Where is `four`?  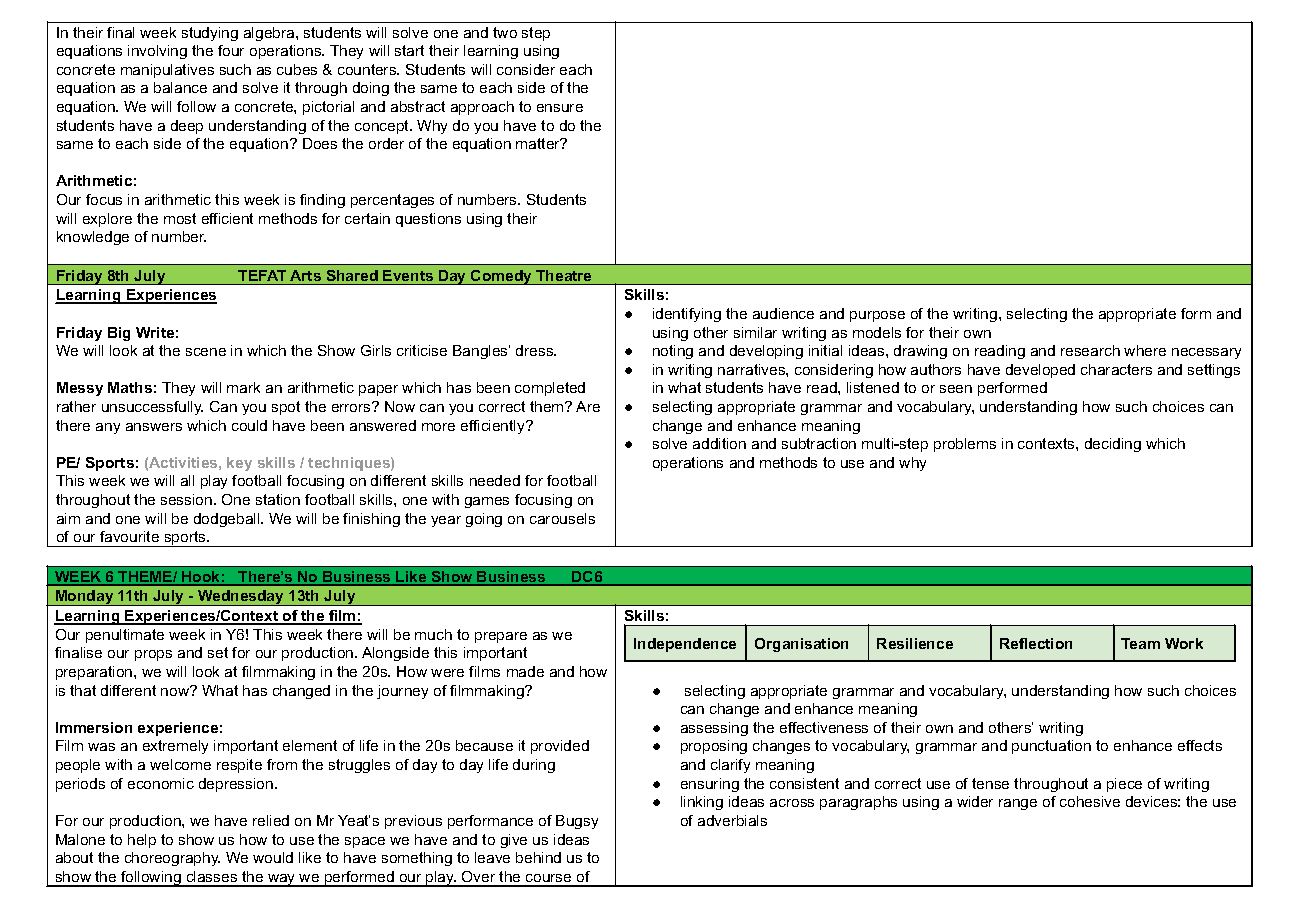
four is located at coordinates (231, 50).
